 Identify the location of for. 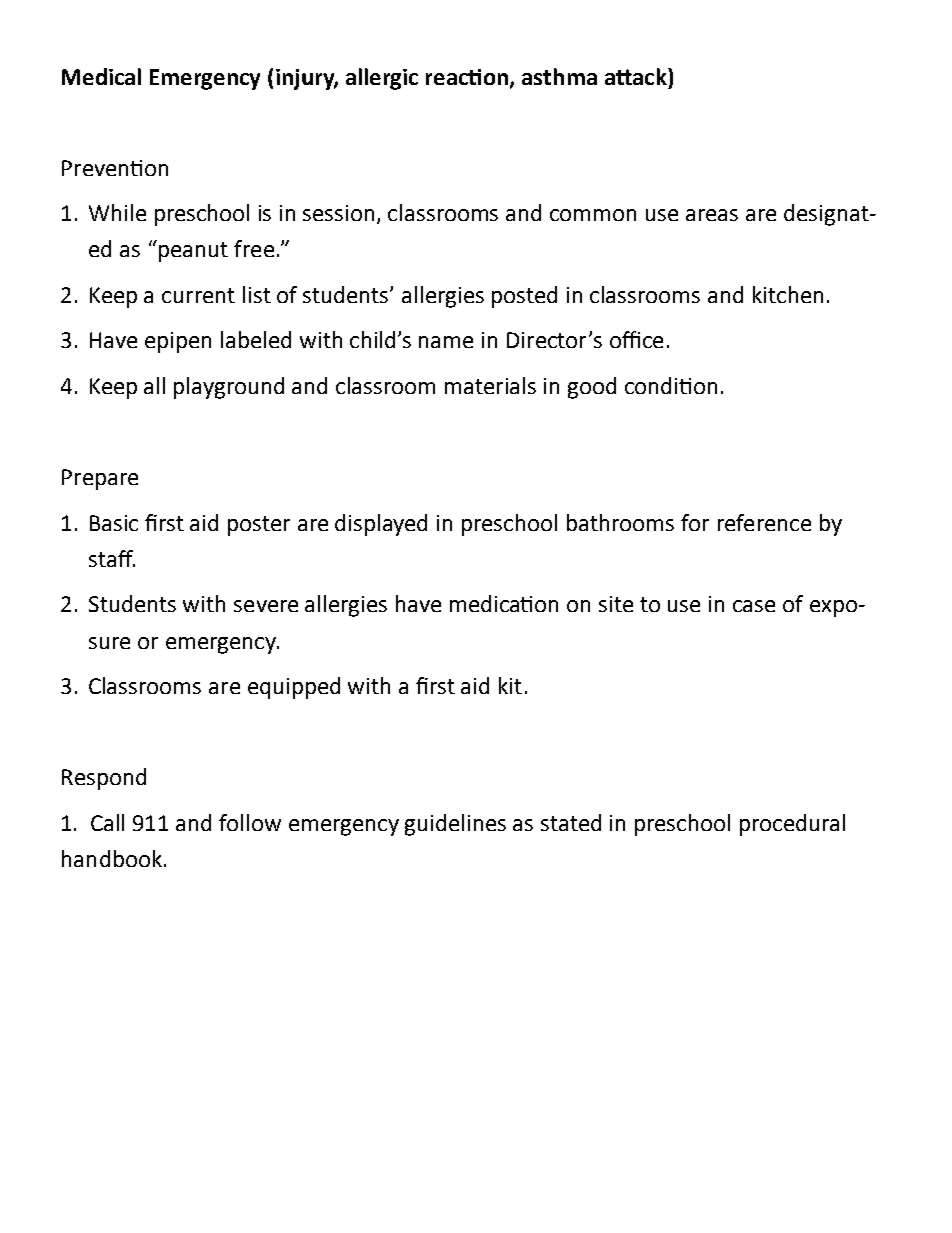
(695, 522).
